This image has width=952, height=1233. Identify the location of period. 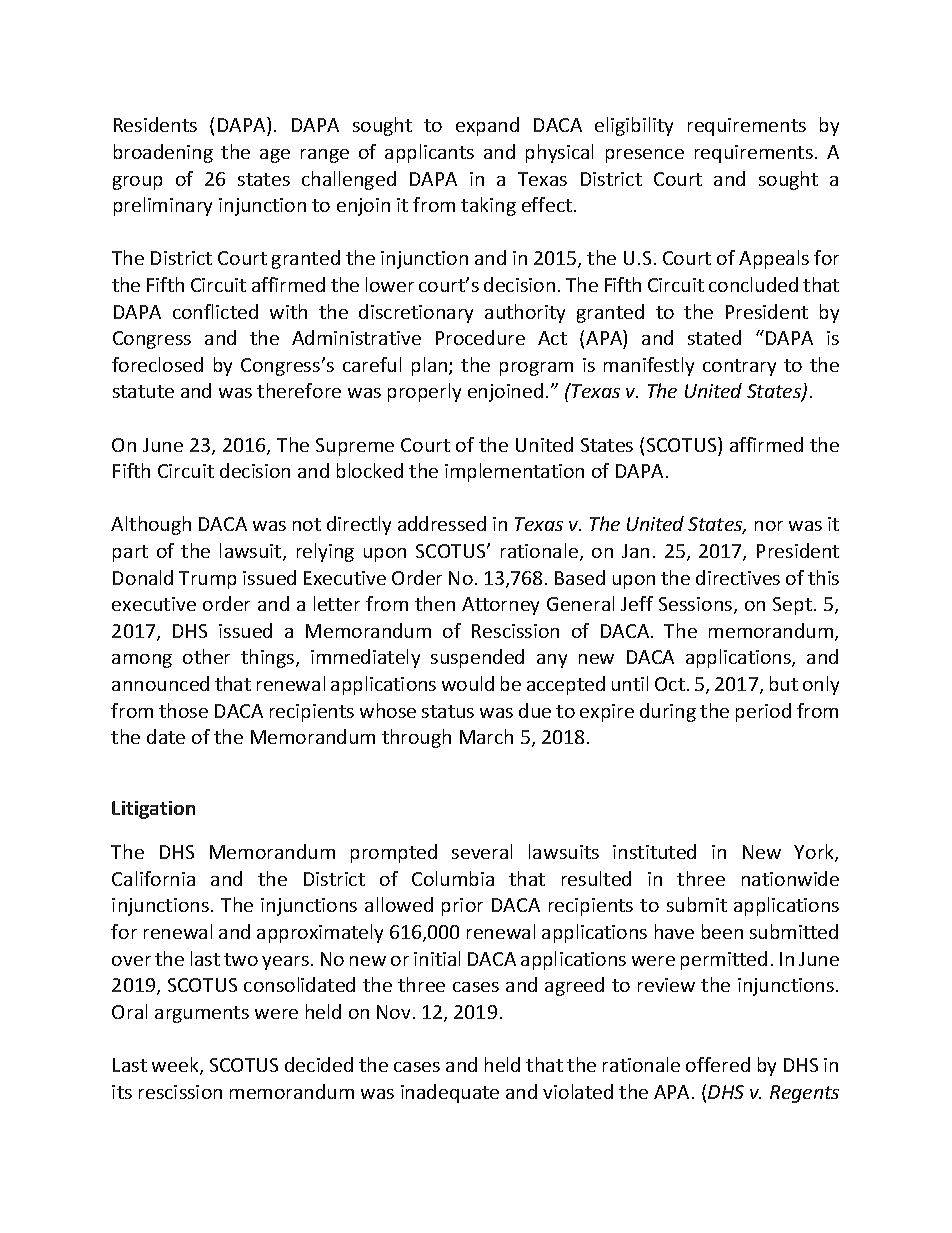
(763, 712).
